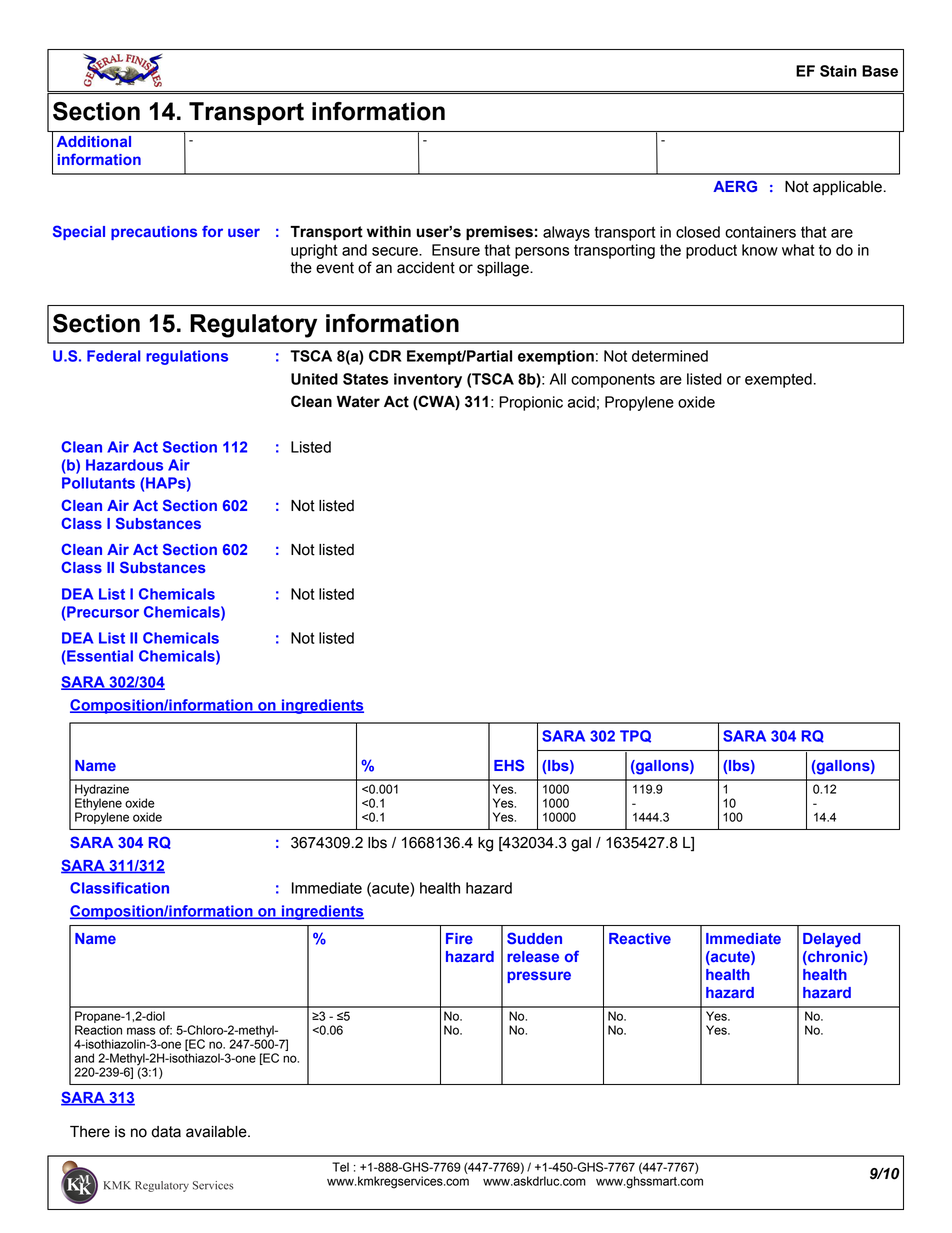  What do you see at coordinates (531, 403) in the screenshot?
I see `Propionic` at bounding box center [531, 403].
